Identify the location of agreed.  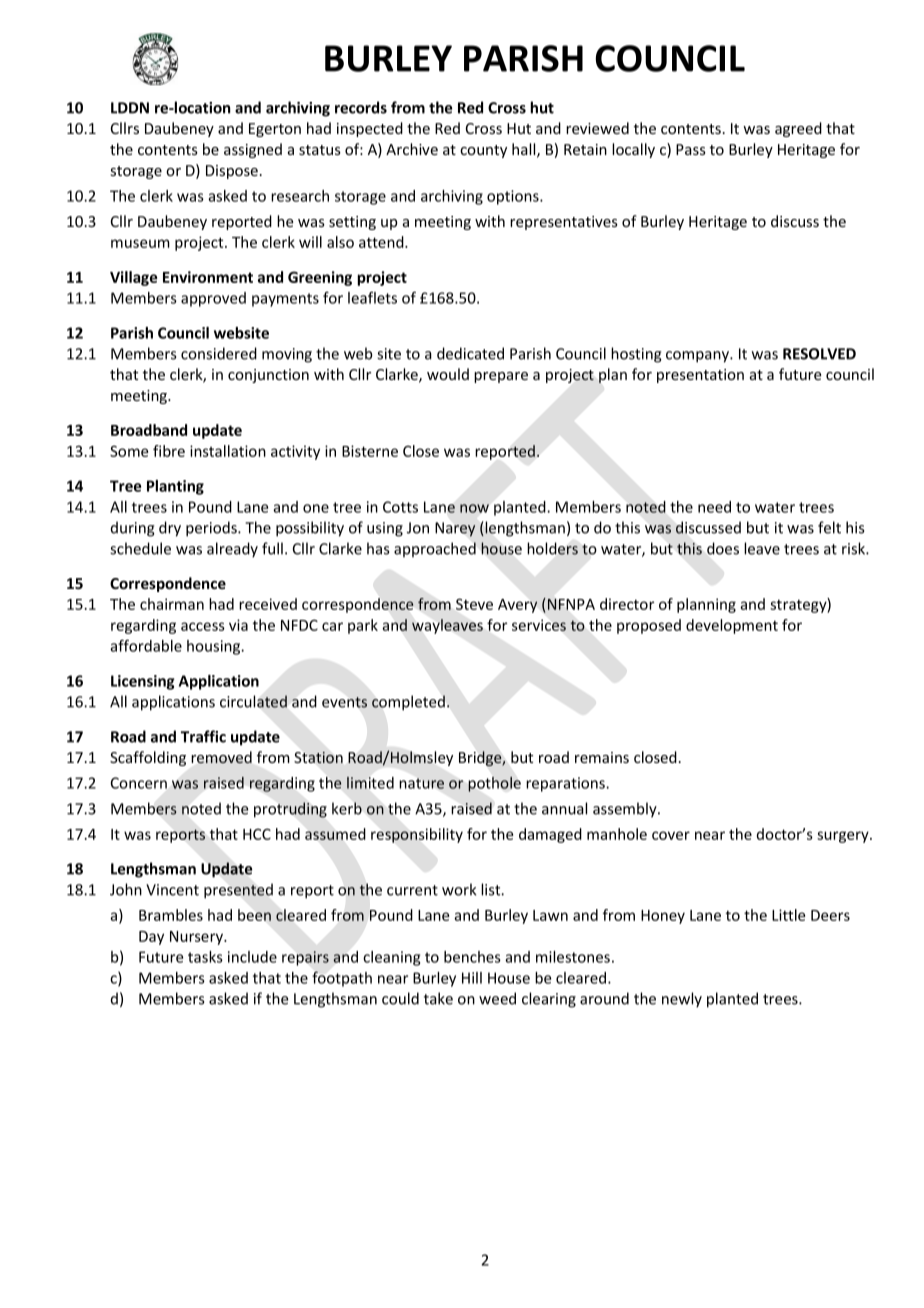
(798, 129).
